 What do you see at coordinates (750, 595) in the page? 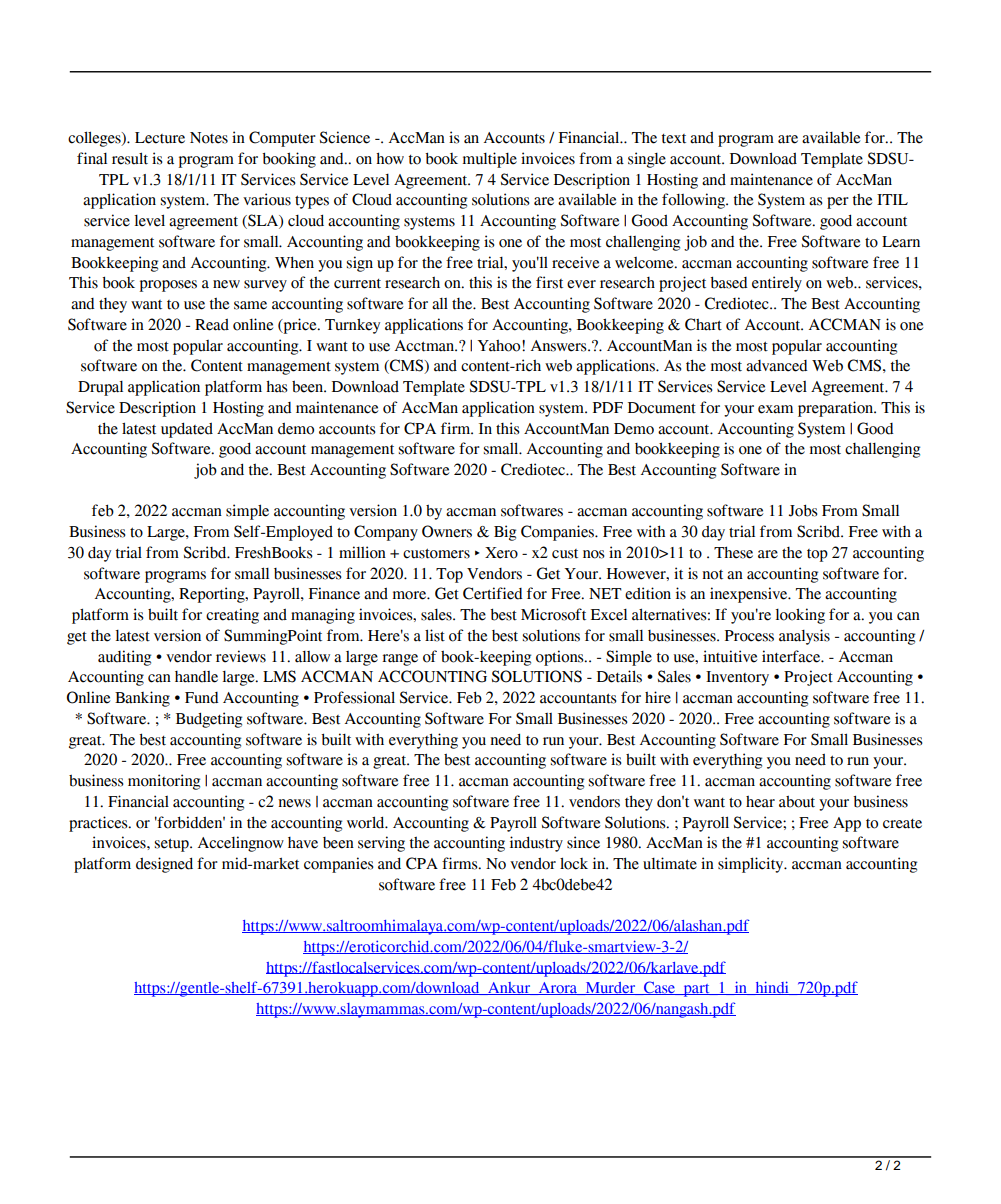
I see `inexpensive` at bounding box center [750, 595].
